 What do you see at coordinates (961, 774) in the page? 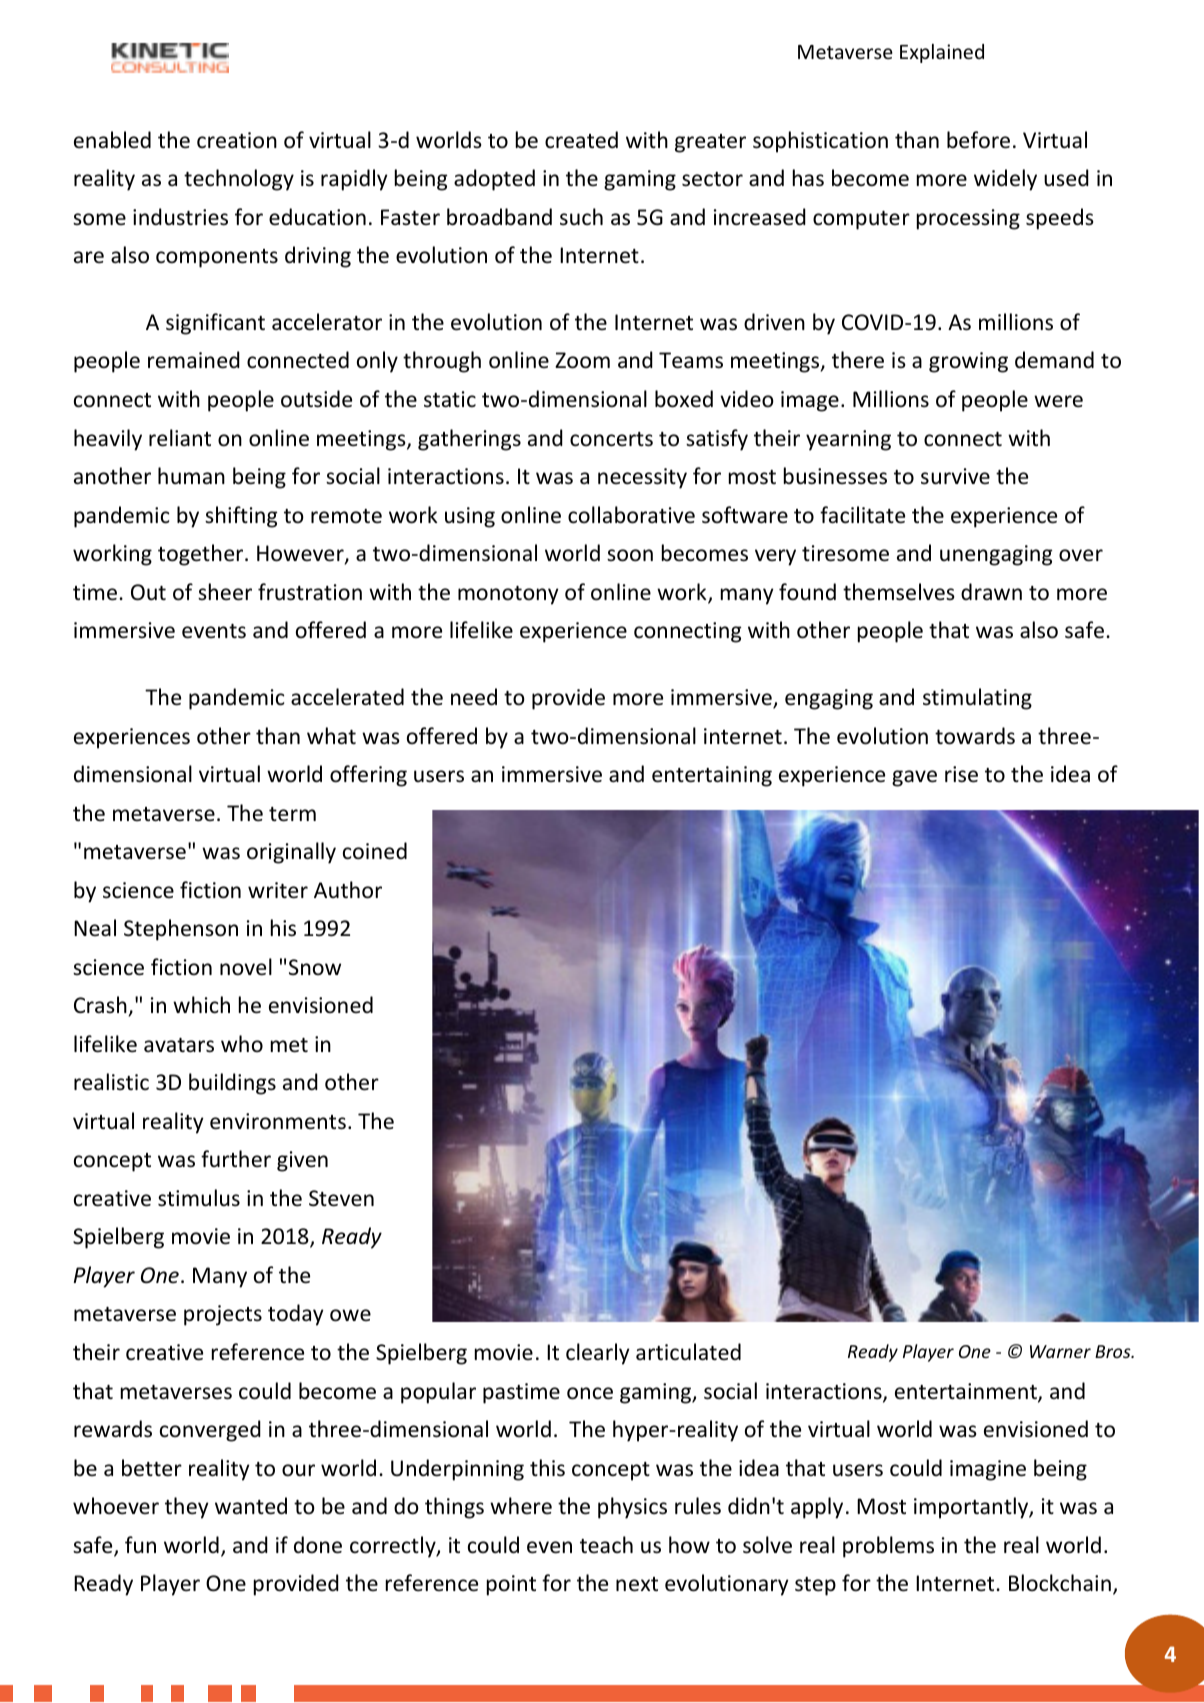
I see `rise` at bounding box center [961, 774].
